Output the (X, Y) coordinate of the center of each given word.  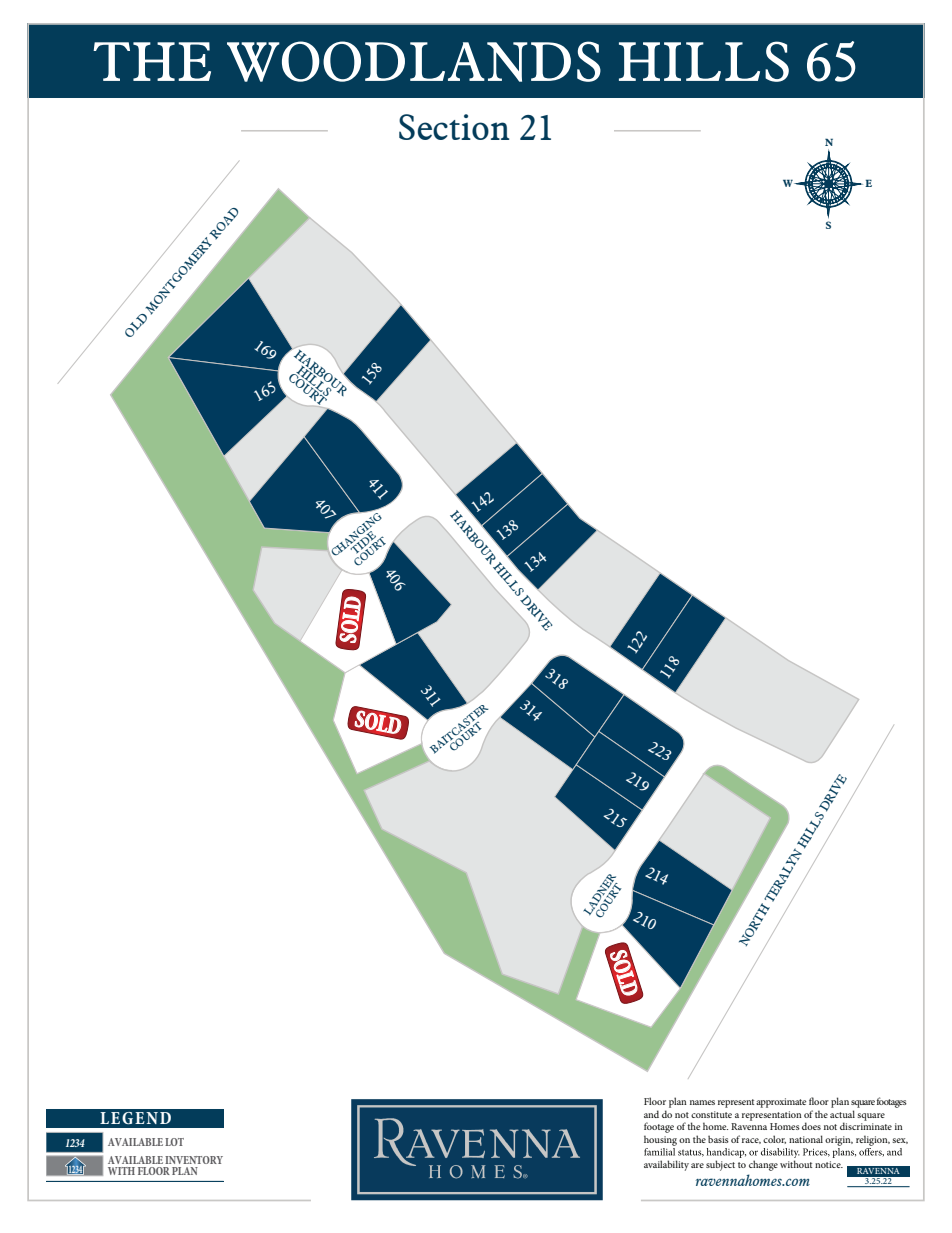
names (702, 1102)
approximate (781, 1103)
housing (660, 1140)
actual (842, 1114)
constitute (711, 1114)
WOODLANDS (414, 61)
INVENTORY (194, 1160)
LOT (174, 1142)
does (811, 1126)
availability (666, 1165)
